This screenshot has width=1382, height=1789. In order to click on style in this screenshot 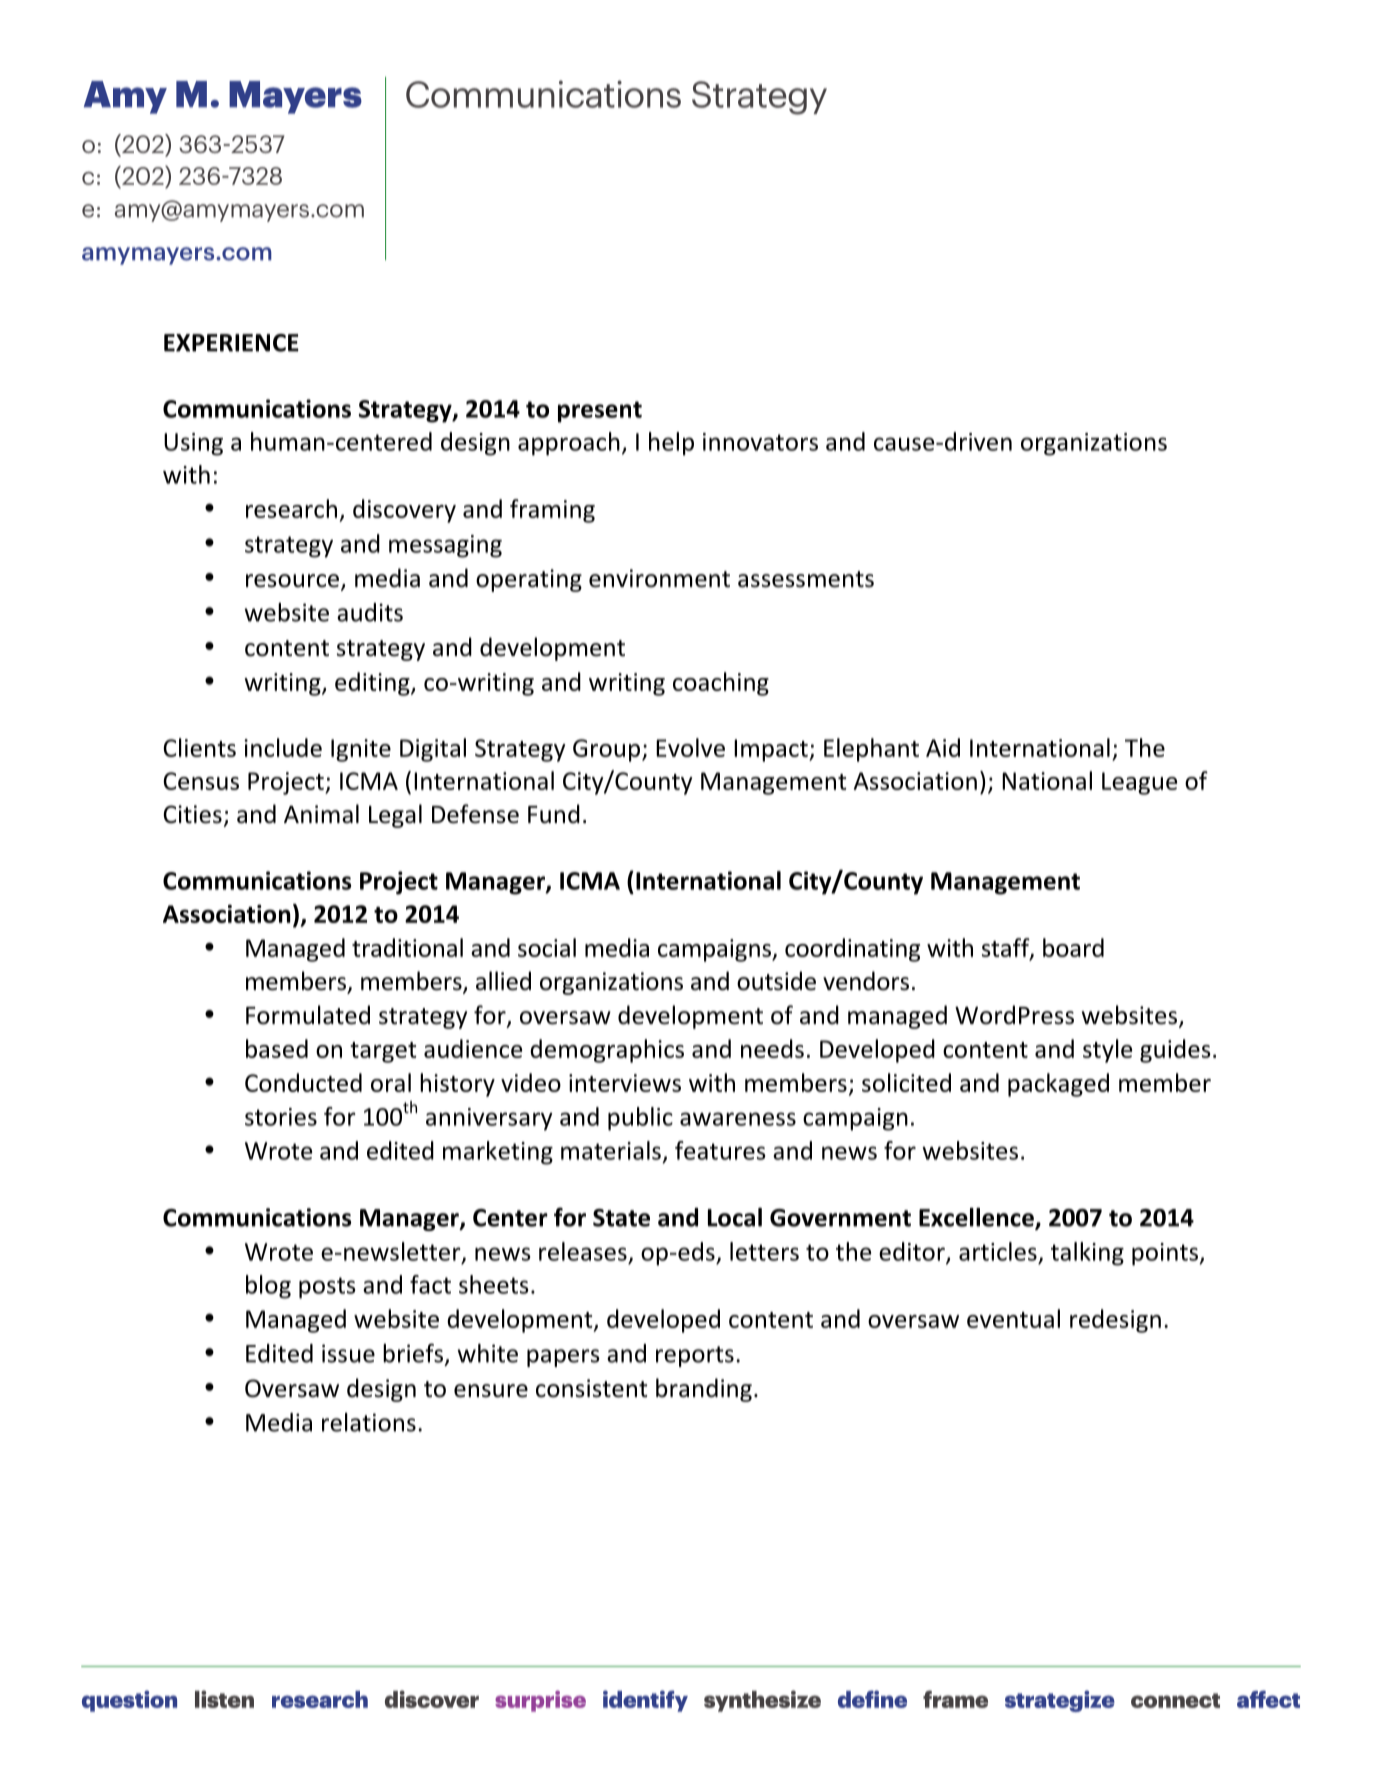, I will do `click(1107, 1051)`.
